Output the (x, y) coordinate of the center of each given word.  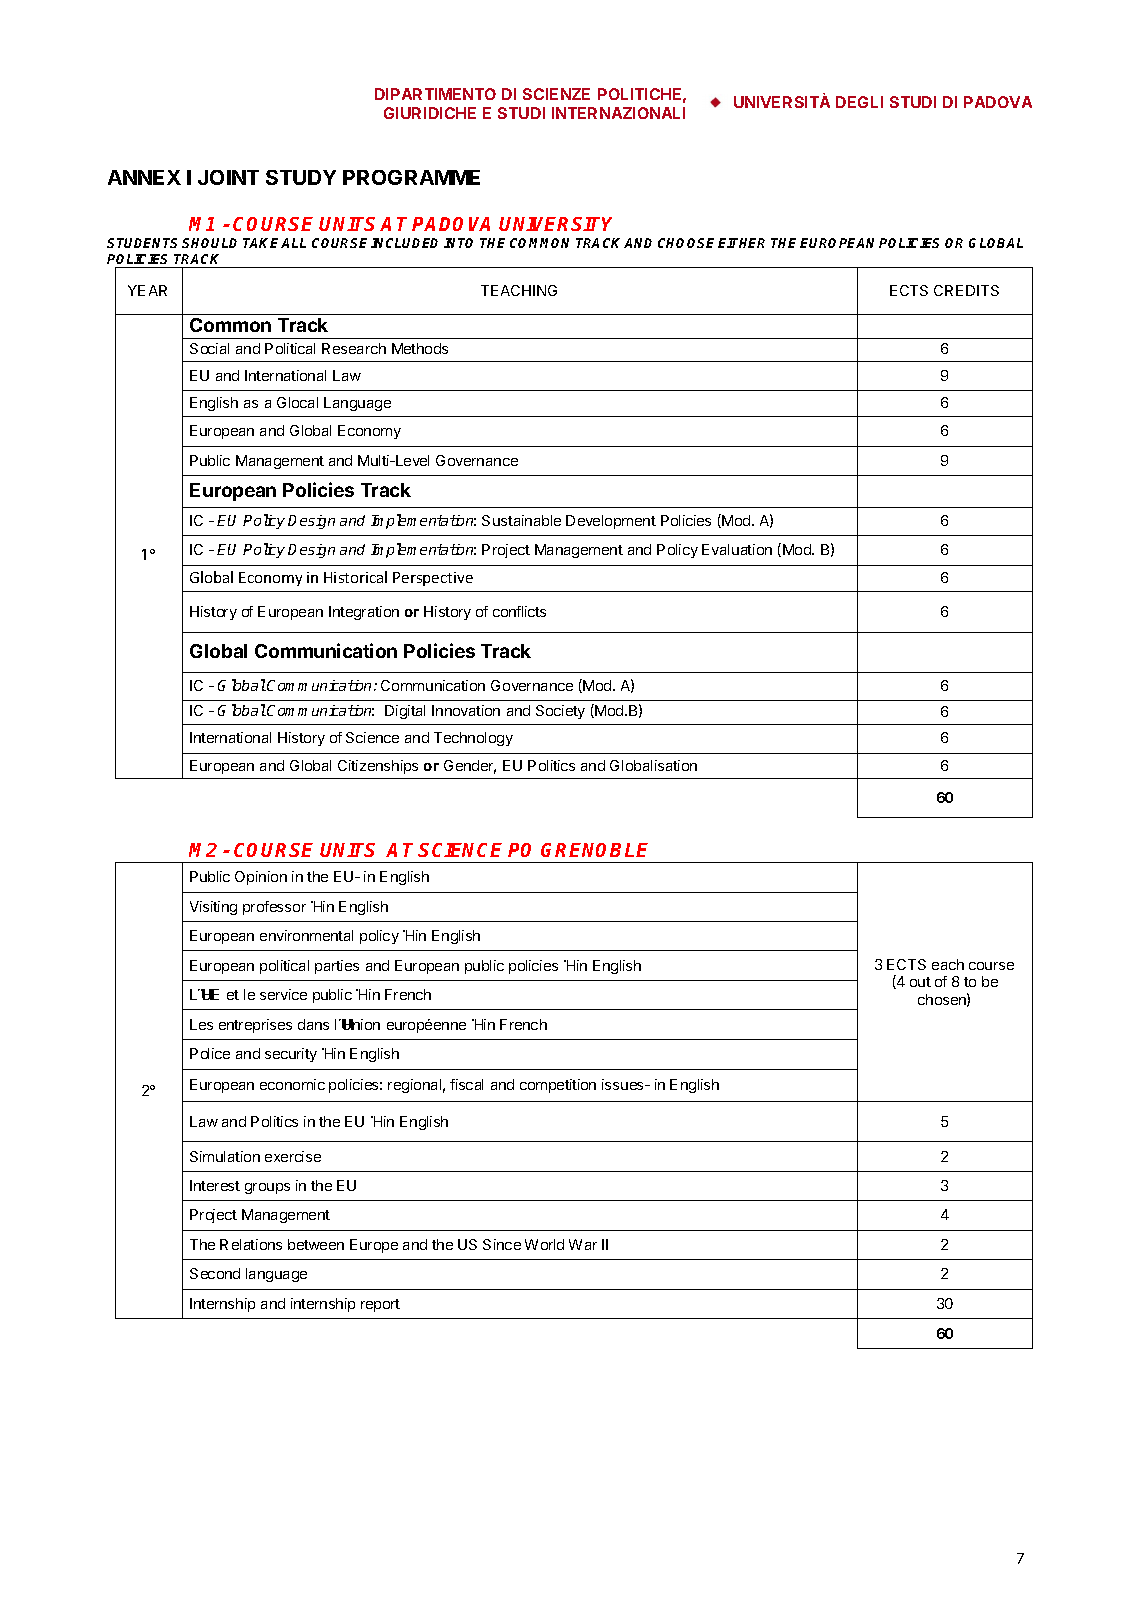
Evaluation (737, 549)
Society (560, 712)
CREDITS (966, 290)
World (544, 1244)
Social (209, 348)
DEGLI (859, 102)
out (920, 982)
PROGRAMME (411, 177)
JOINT (228, 177)
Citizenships (378, 767)
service (283, 994)
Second (215, 1273)
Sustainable (521, 520)
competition (558, 1086)
